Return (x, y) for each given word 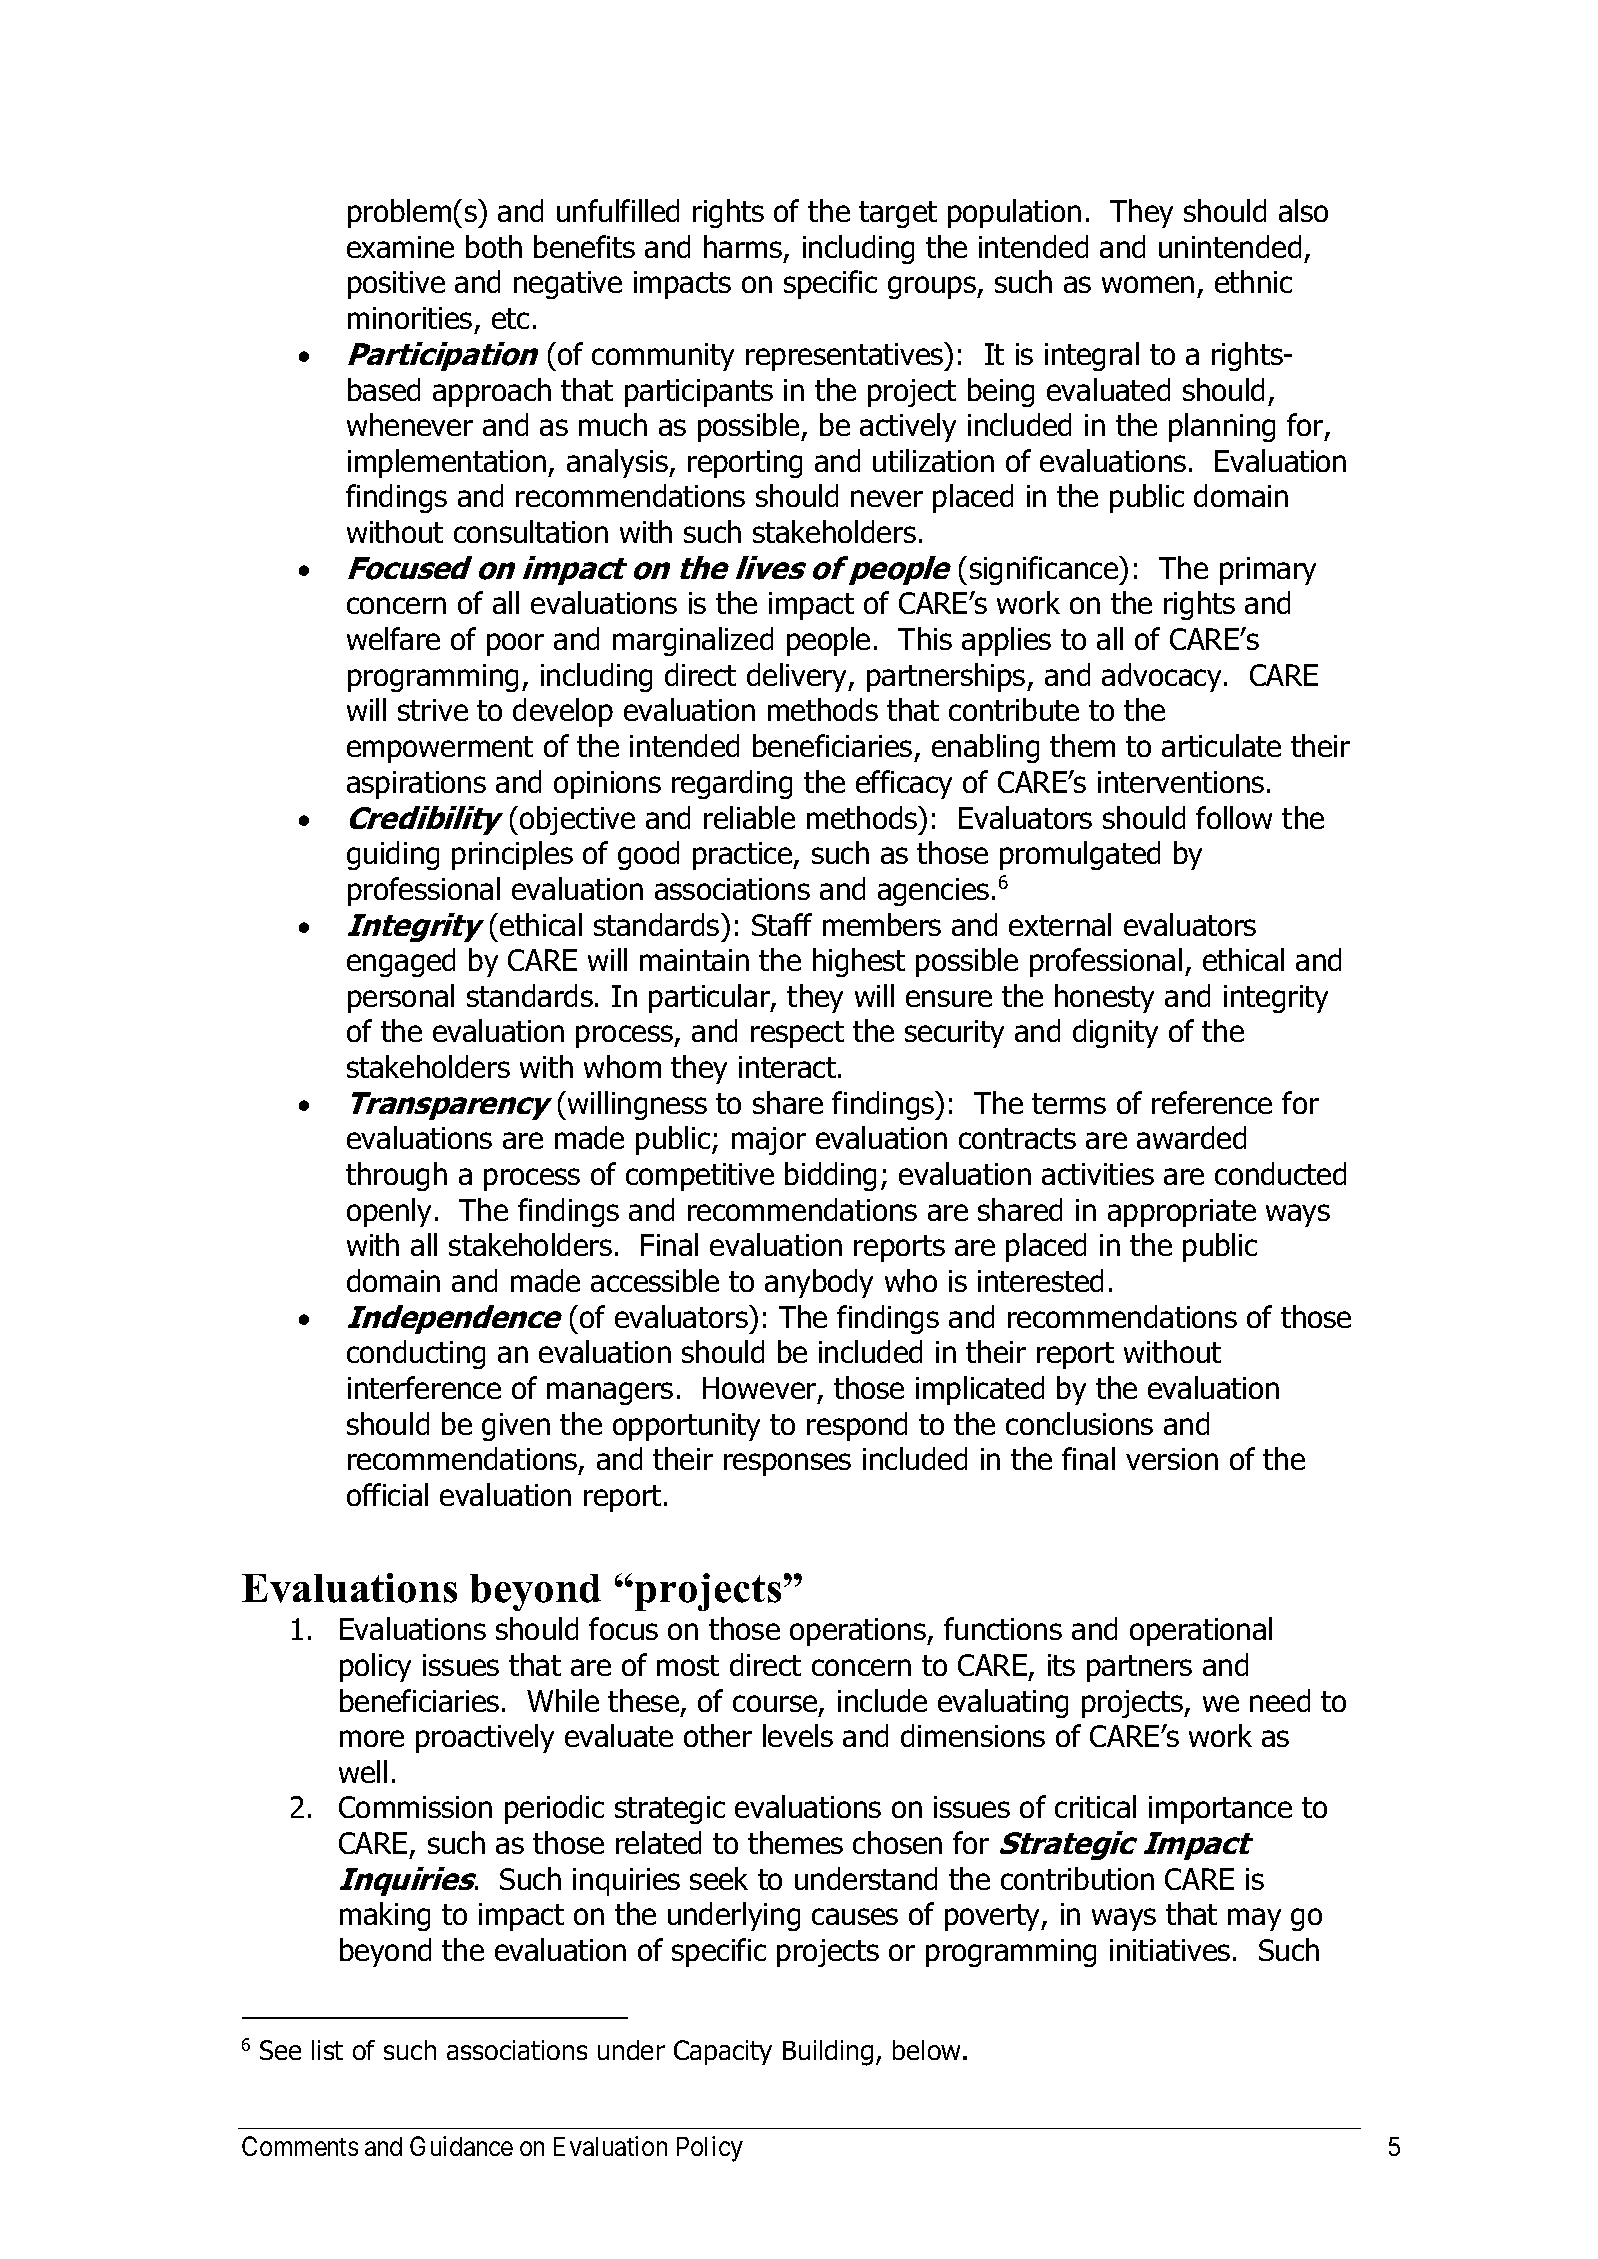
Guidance (461, 2146)
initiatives (1170, 1950)
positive (396, 285)
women (1148, 284)
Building (828, 2053)
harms (744, 248)
